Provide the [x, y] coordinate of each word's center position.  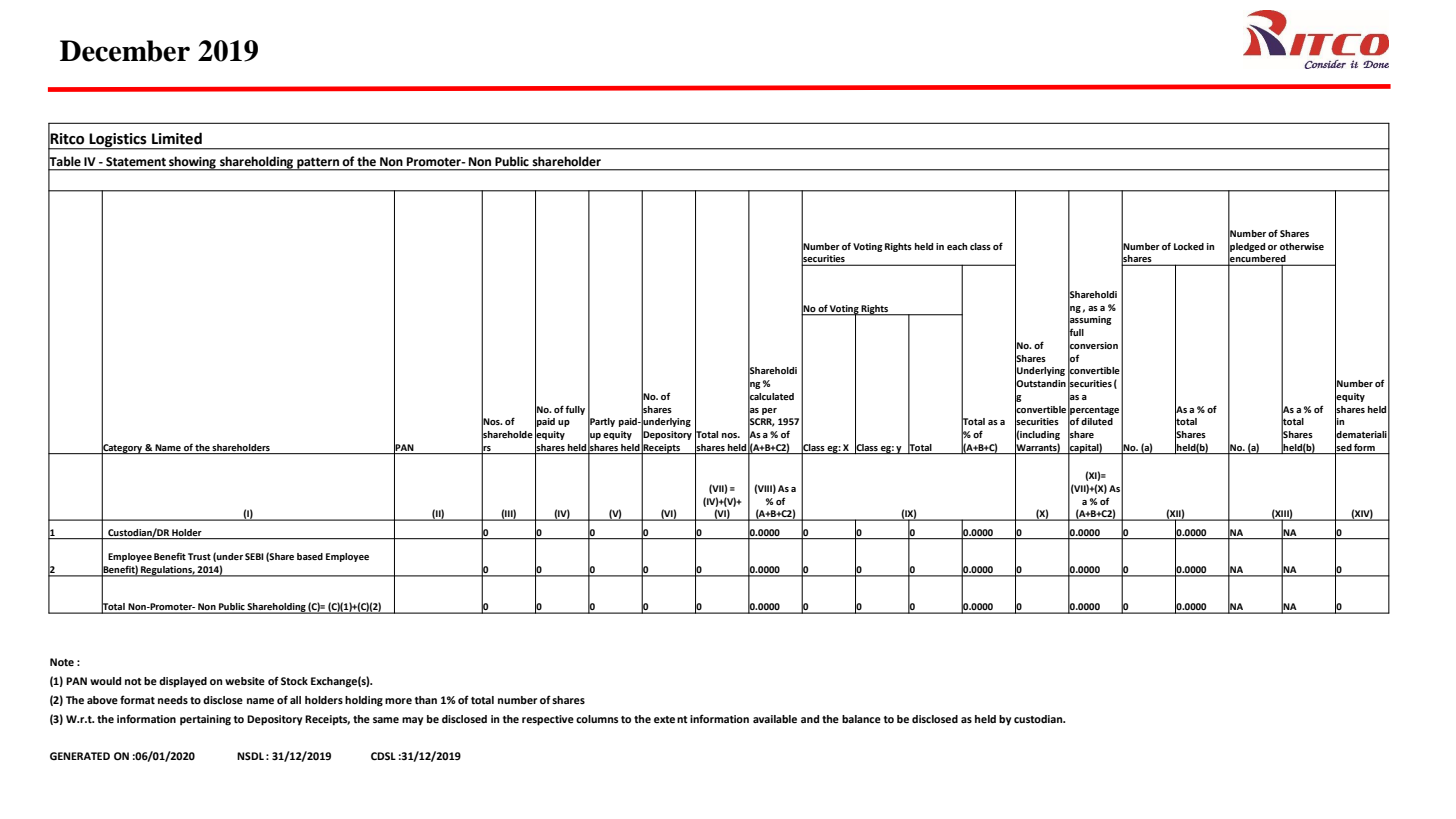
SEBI [254, 556]
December [125, 51]
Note [62, 662]
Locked [1189, 246]
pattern [318, 164]
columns [597, 719]
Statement [136, 161]
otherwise [1302, 246]
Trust [199, 556]
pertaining [205, 720]
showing [192, 163]
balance [861, 719]
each [957, 246]
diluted [1097, 421]
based [310, 556]
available [775, 719]
